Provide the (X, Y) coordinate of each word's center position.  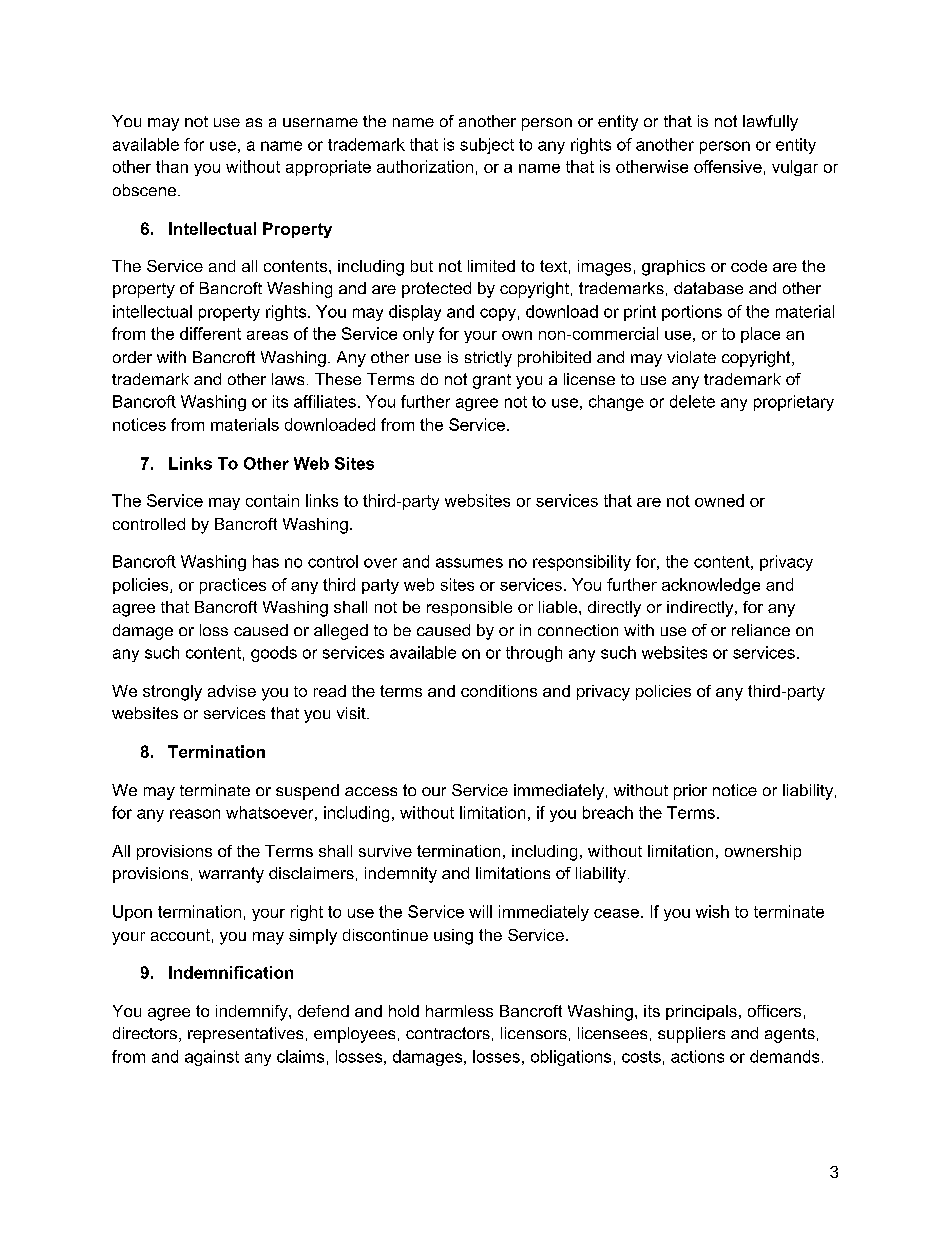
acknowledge (711, 586)
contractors (448, 1033)
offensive (728, 166)
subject (487, 146)
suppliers (691, 1035)
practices (233, 586)
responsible (469, 608)
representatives (245, 1035)
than (172, 166)
